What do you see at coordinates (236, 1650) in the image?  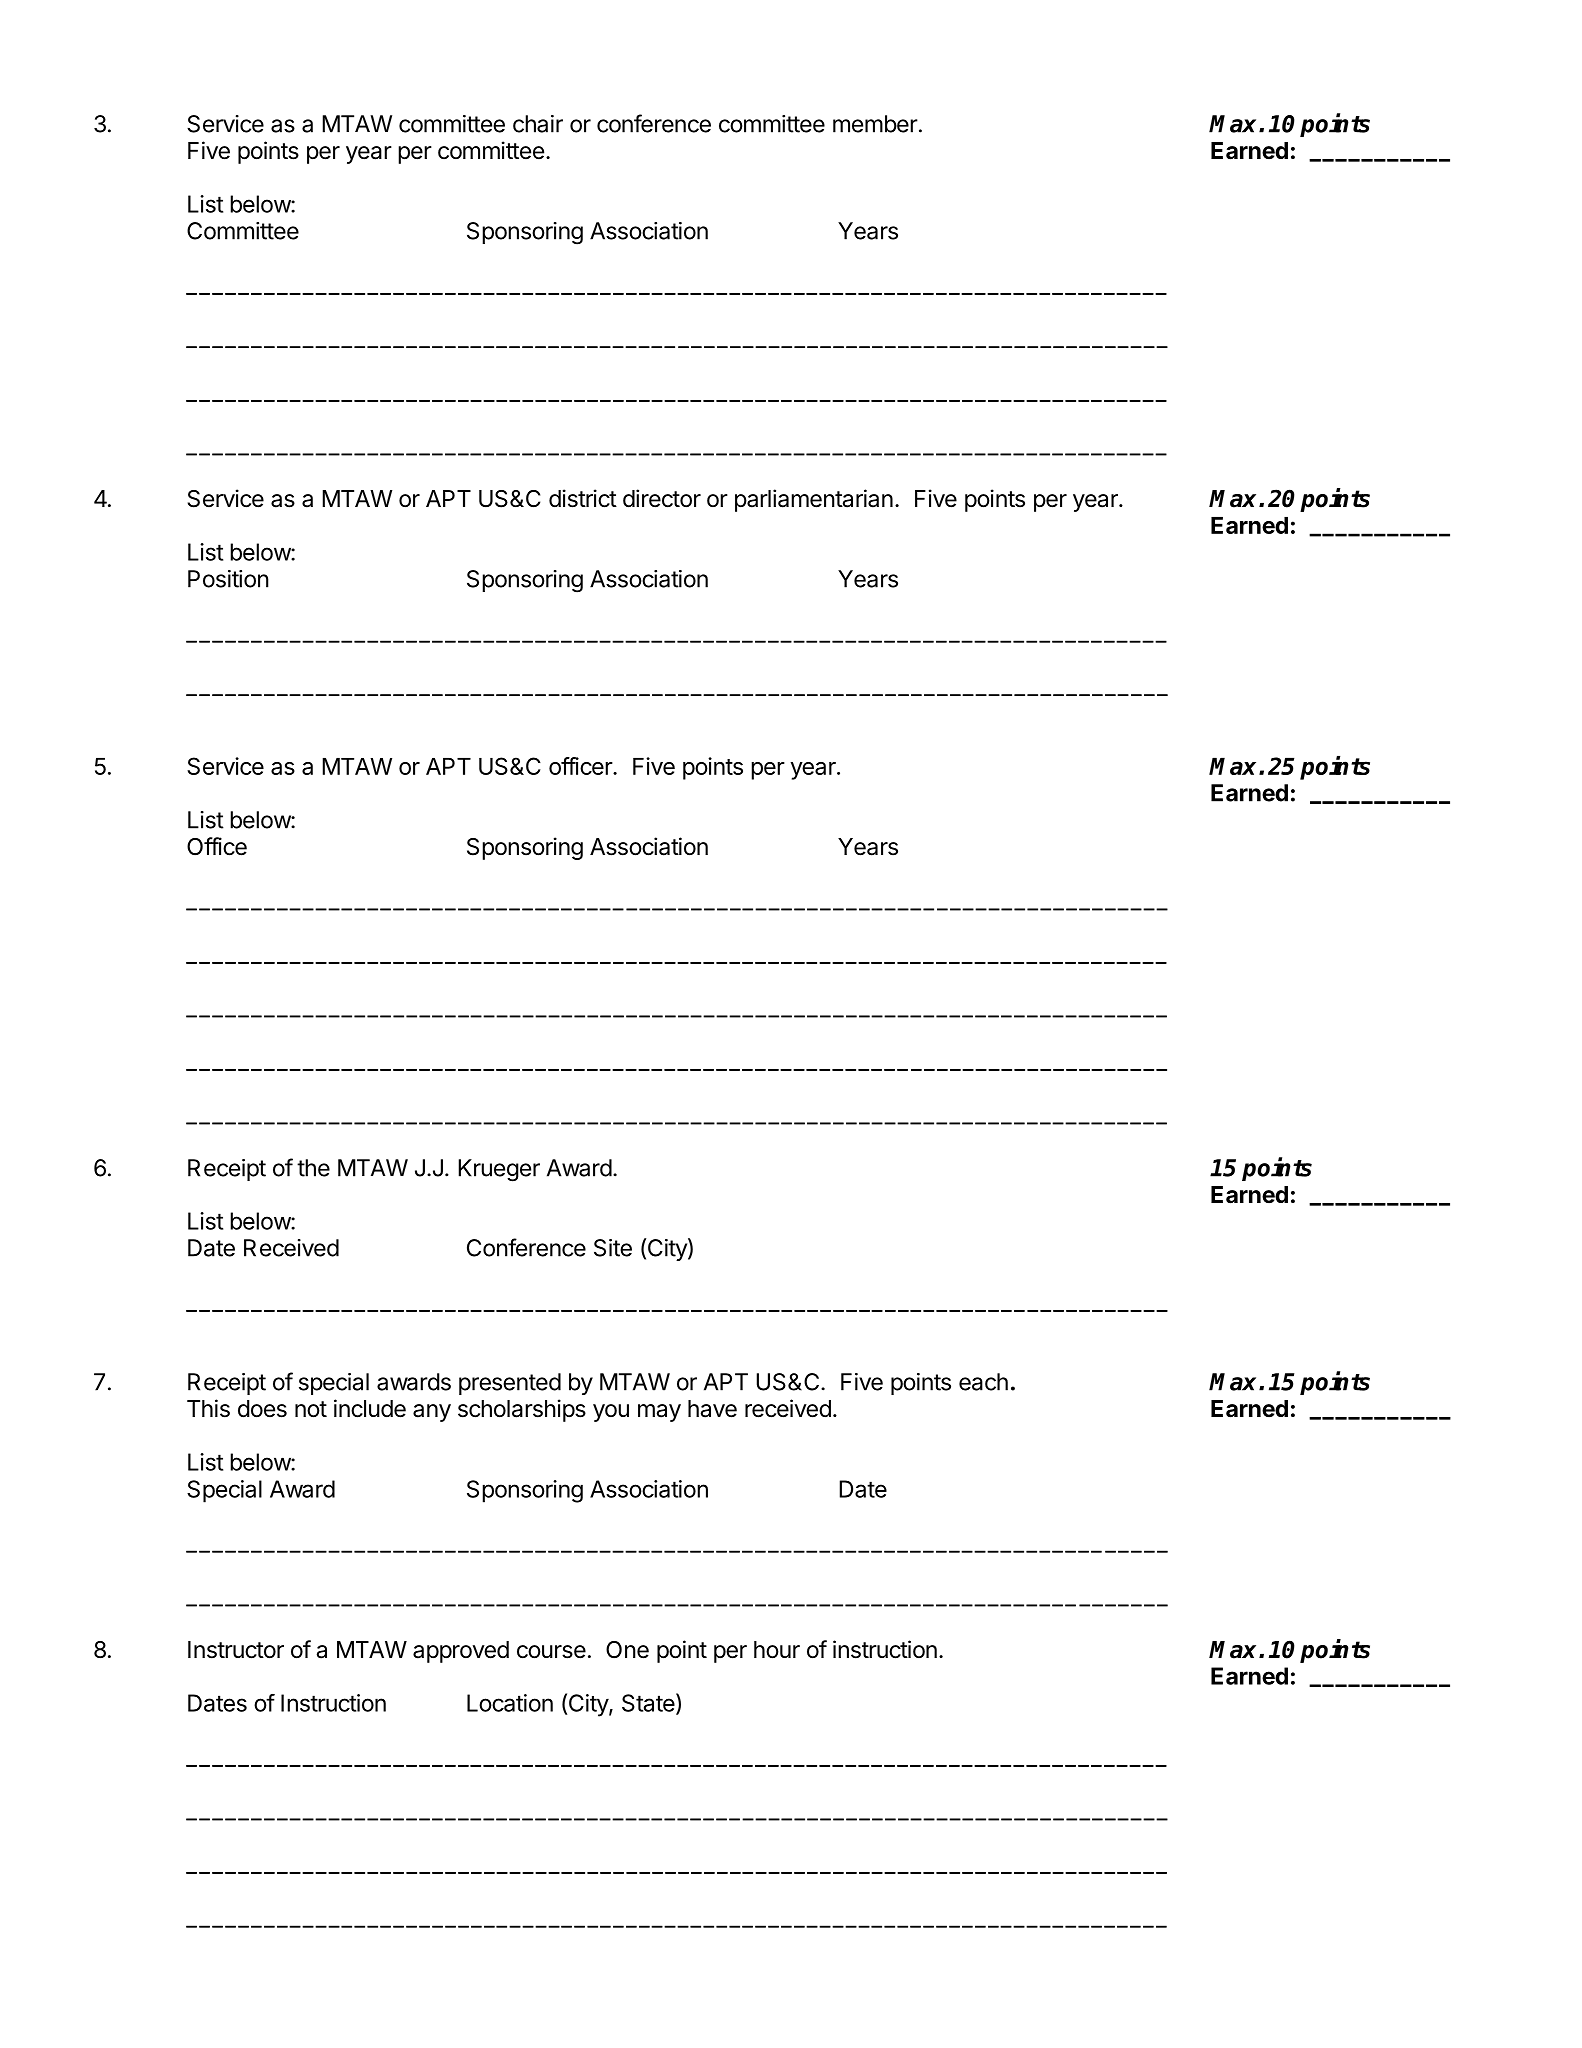 I see `Instructor` at bounding box center [236, 1650].
